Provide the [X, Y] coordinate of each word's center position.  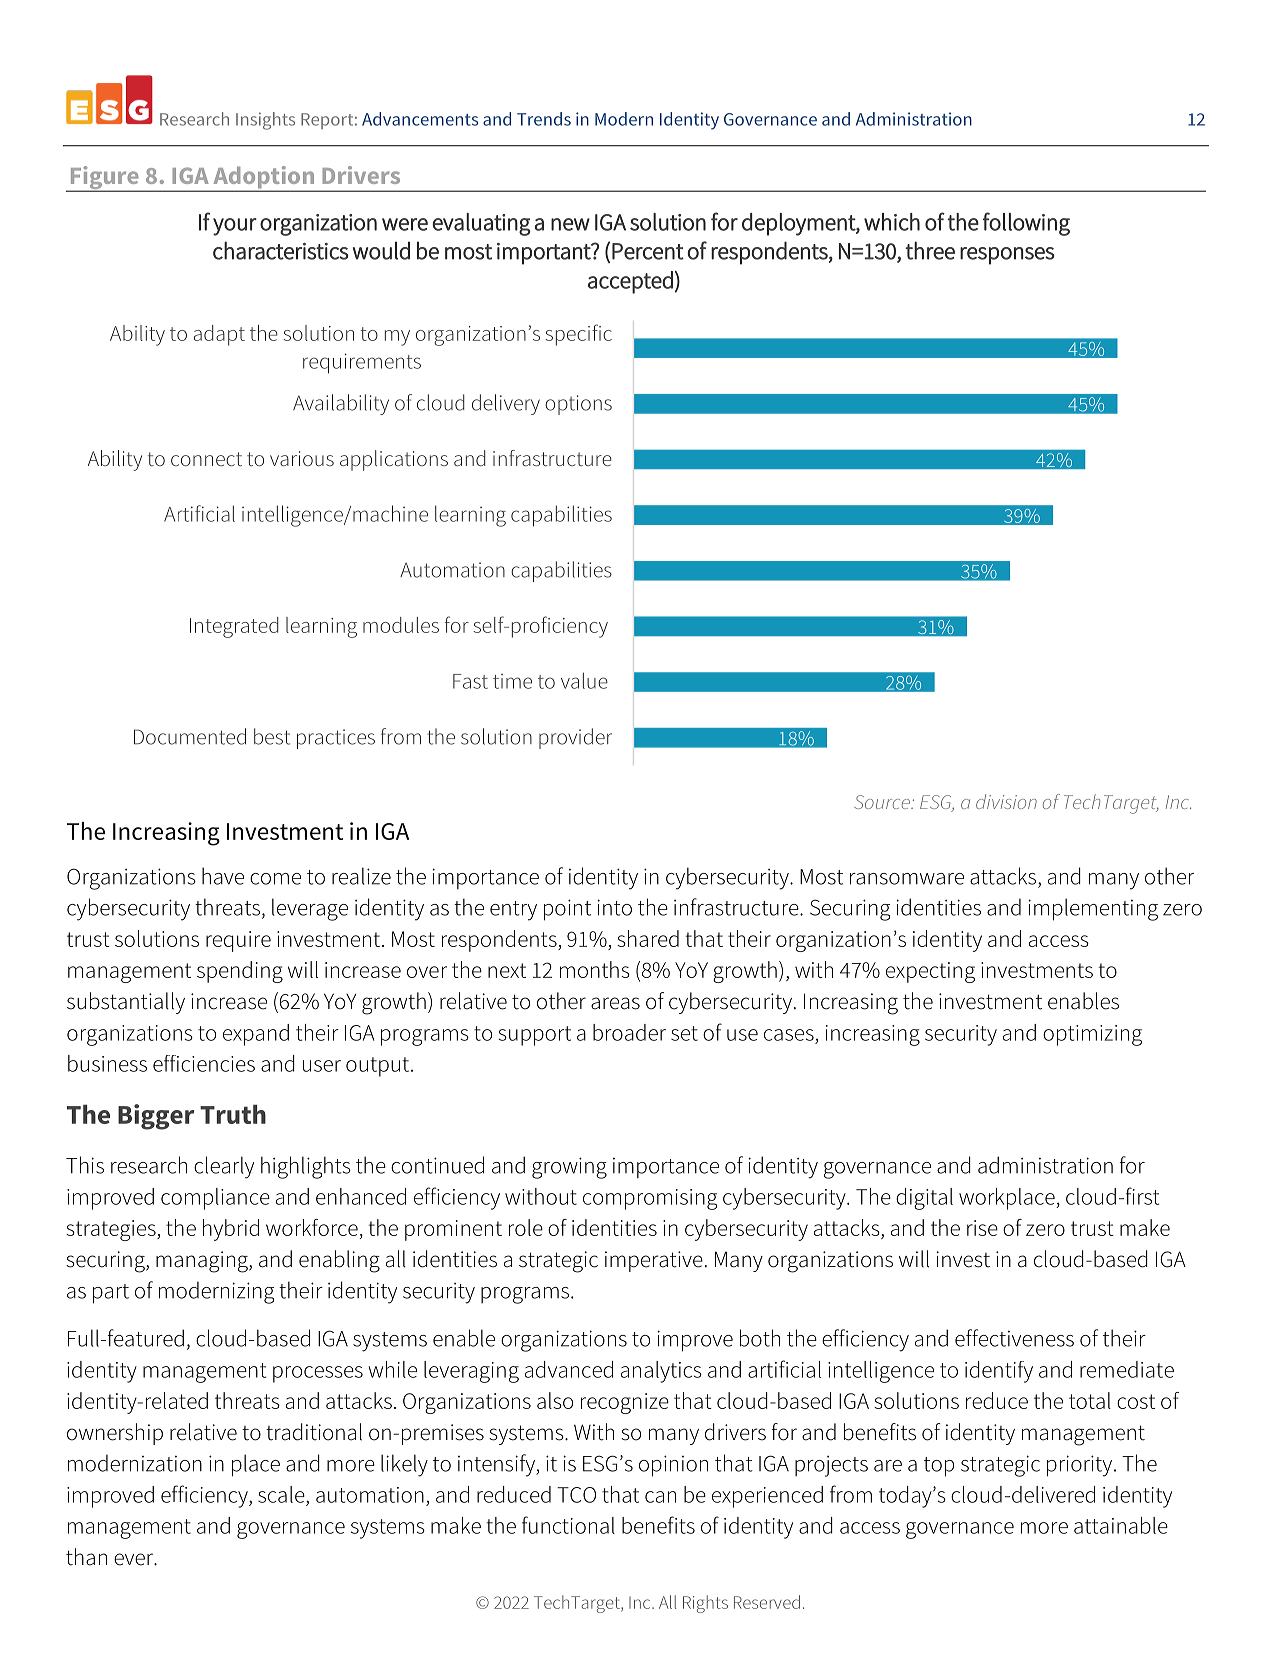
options [578, 405]
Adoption [263, 178]
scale [282, 1494]
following [1026, 224]
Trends [544, 119]
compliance [215, 1199]
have [223, 876]
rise [982, 1228]
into [614, 907]
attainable [1121, 1525]
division [1006, 801]
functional [568, 1525]
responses [1007, 256]
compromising [650, 1199]
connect [206, 459]
